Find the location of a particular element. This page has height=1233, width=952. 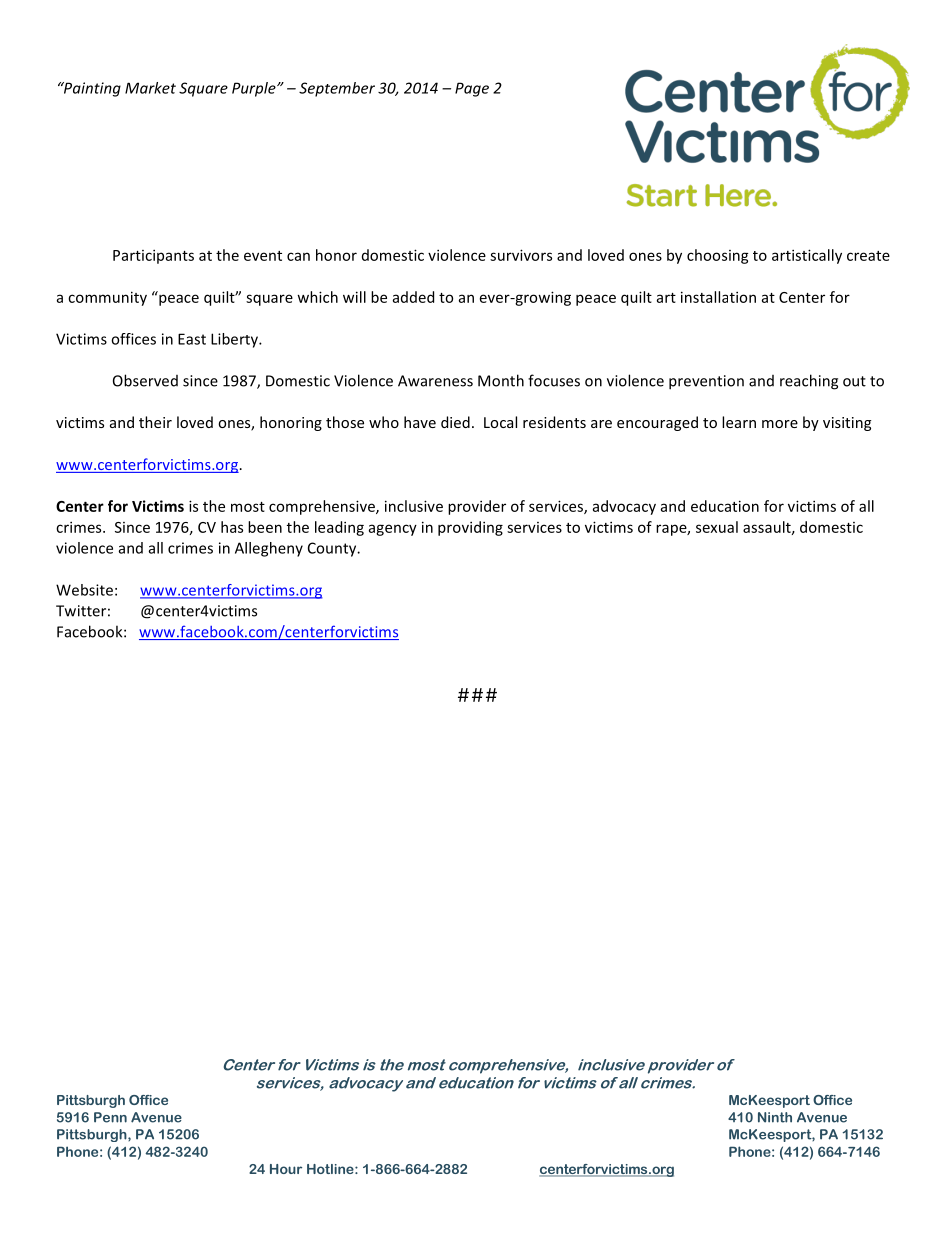

Website is located at coordinates (84, 590).
